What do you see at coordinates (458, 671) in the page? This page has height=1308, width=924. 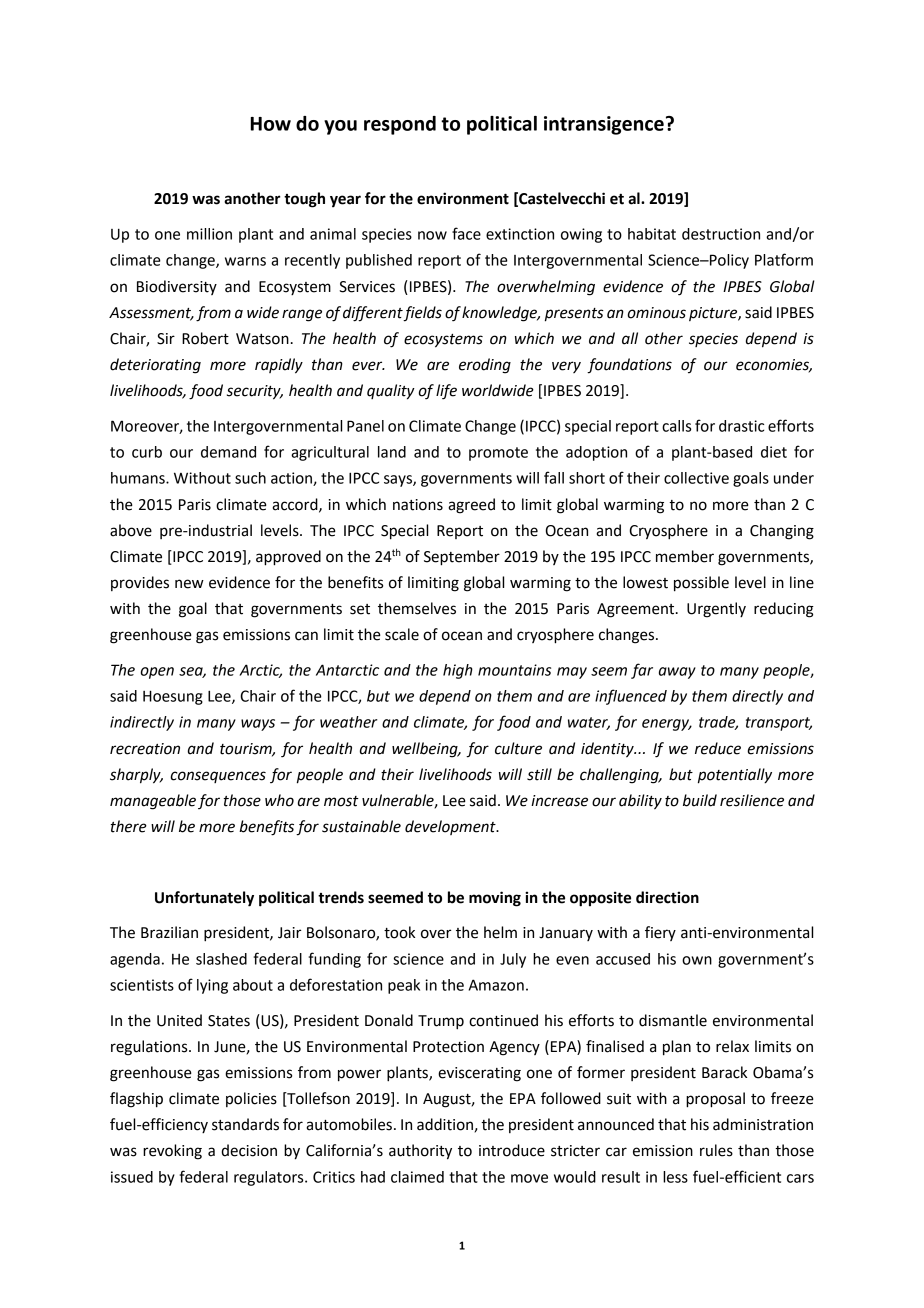 I see `high` at bounding box center [458, 671].
